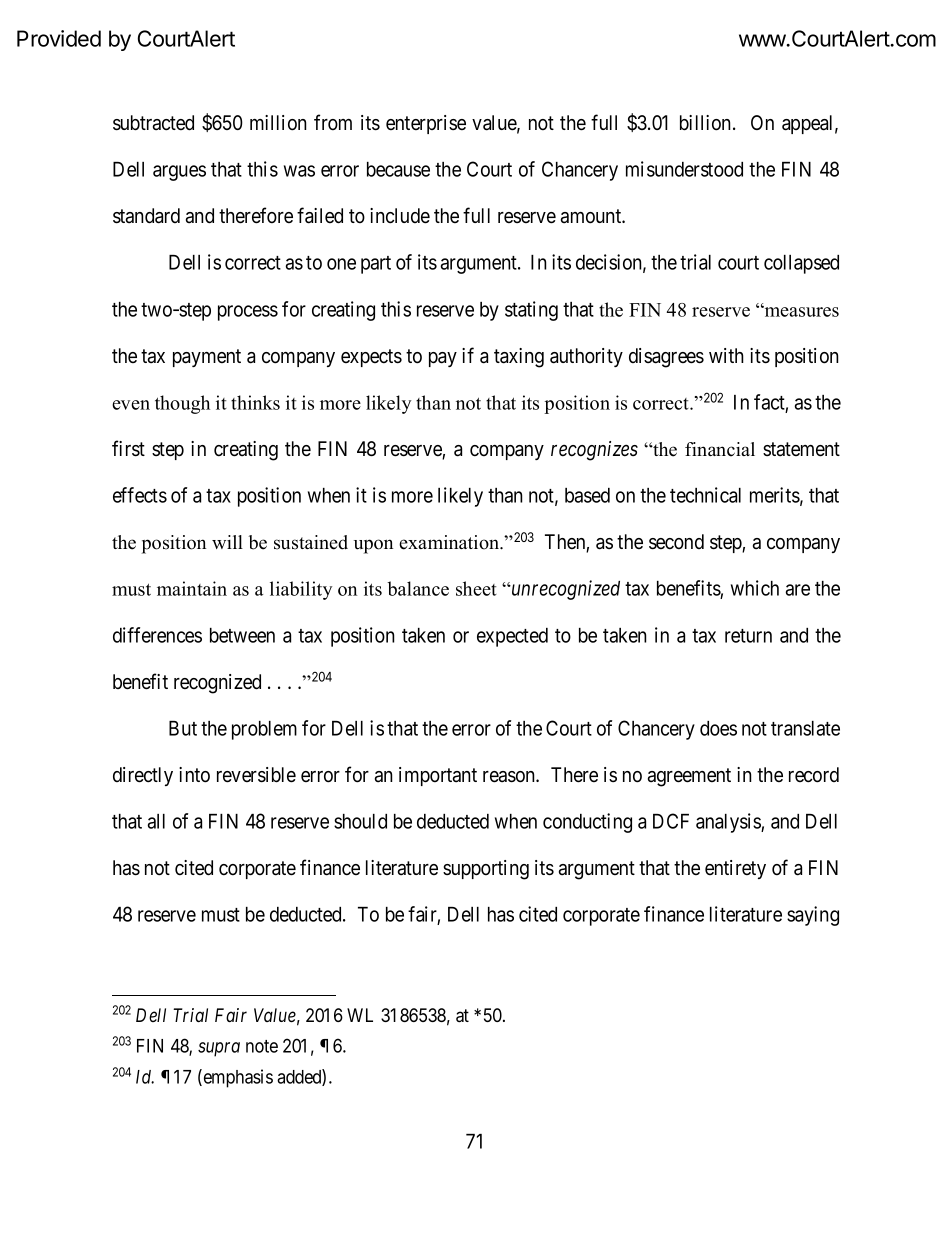 The image size is (952, 1233). What do you see at coordinates (183, 728) in the screenshot?
I see `But` at bounding box center [183, 728].
